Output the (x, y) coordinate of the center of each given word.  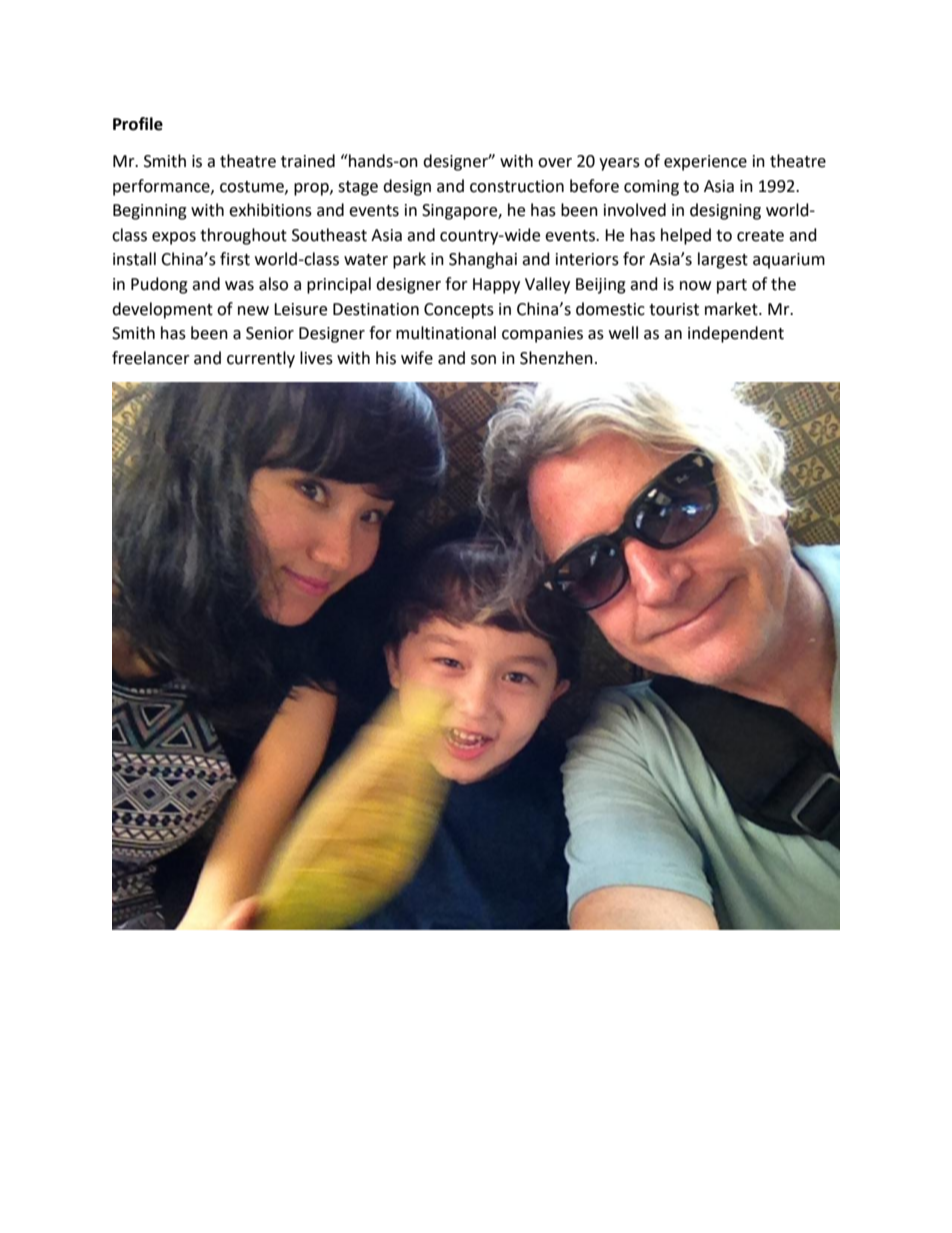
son (483, 360)
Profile (138, 124)
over (555, 163)
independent (736, 334)
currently (261, 359)
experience (705, 163)
